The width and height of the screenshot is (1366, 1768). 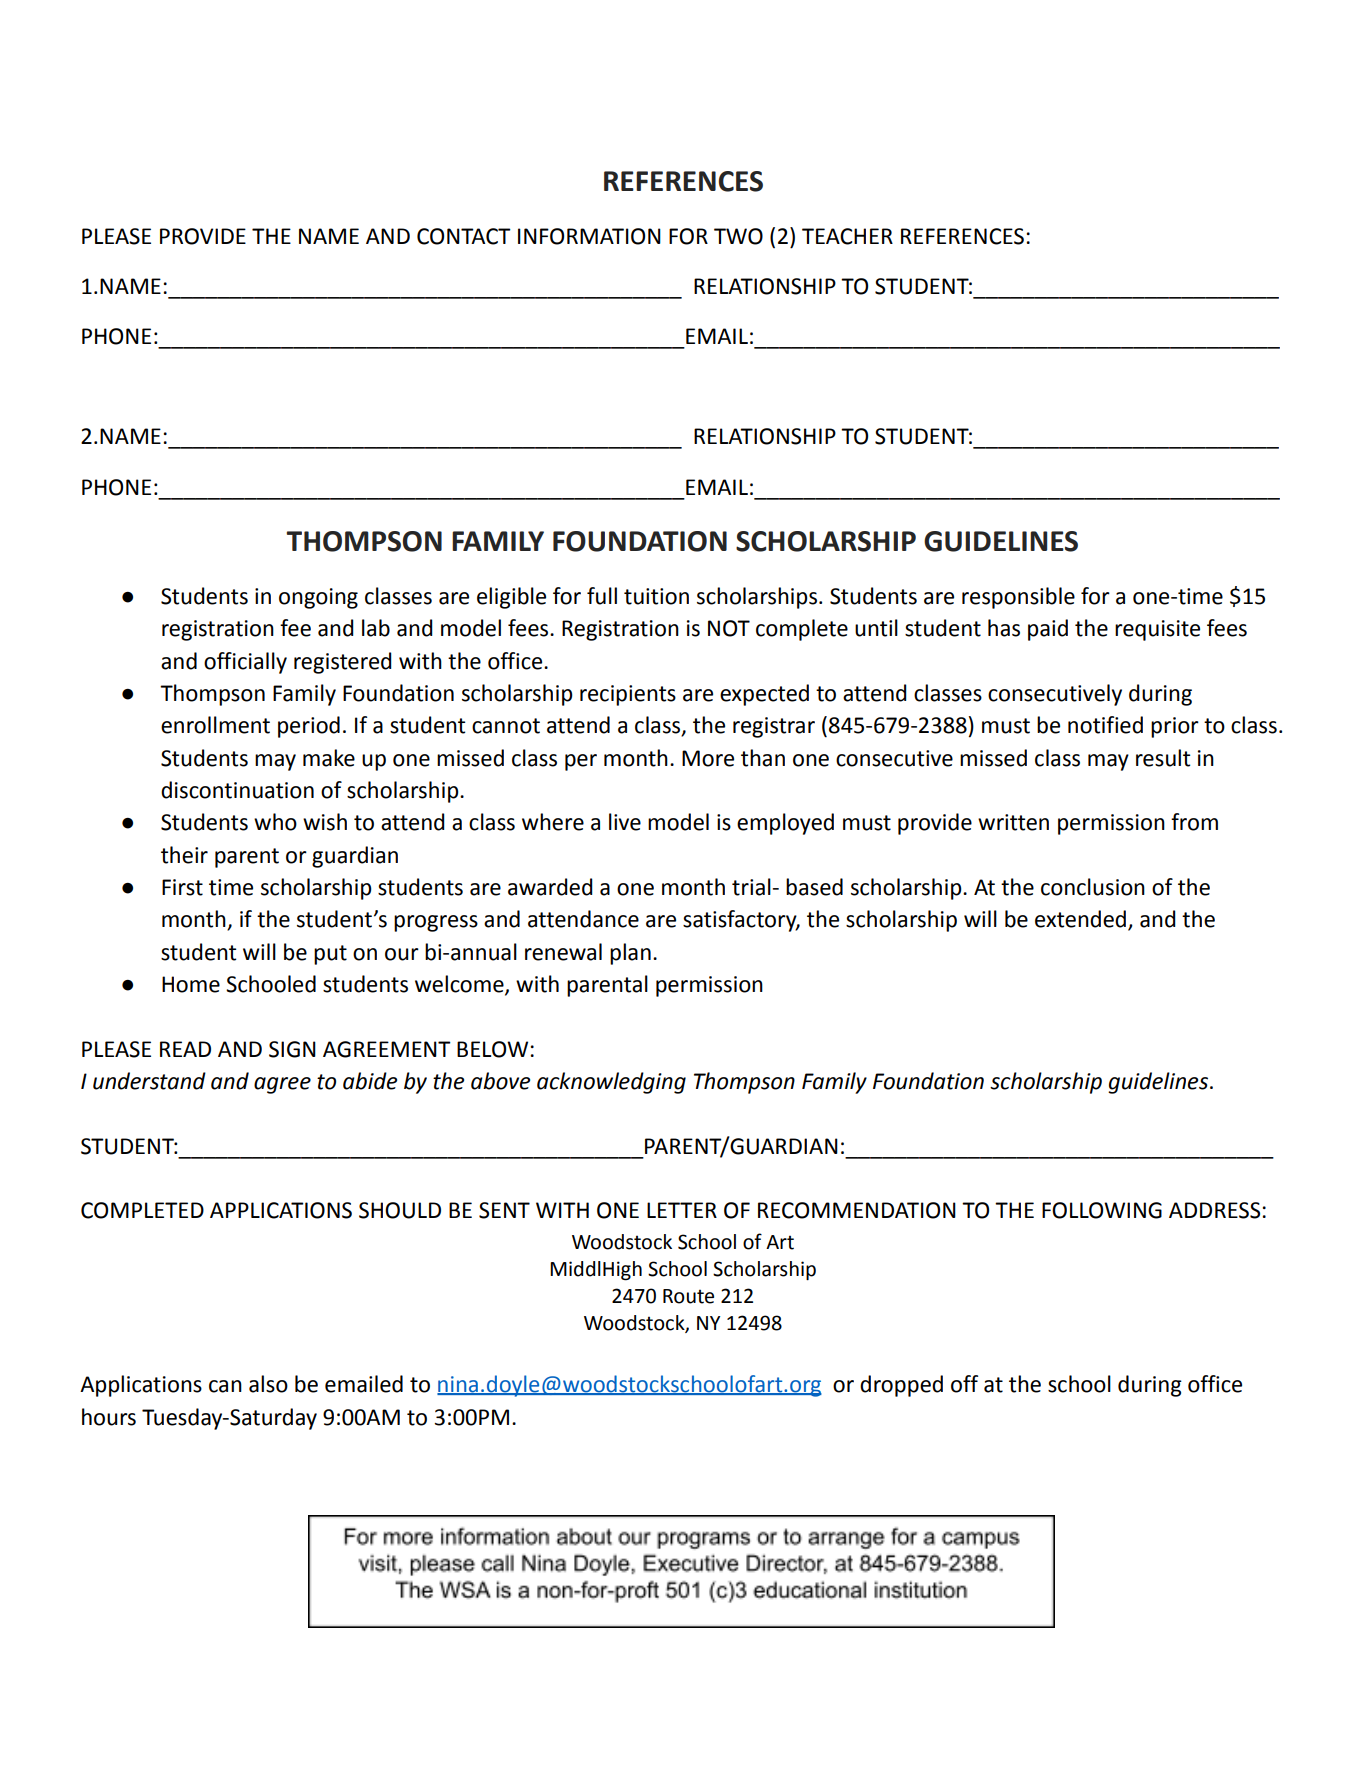 I want to click on TEACHER, so click(x=847, y=236).
